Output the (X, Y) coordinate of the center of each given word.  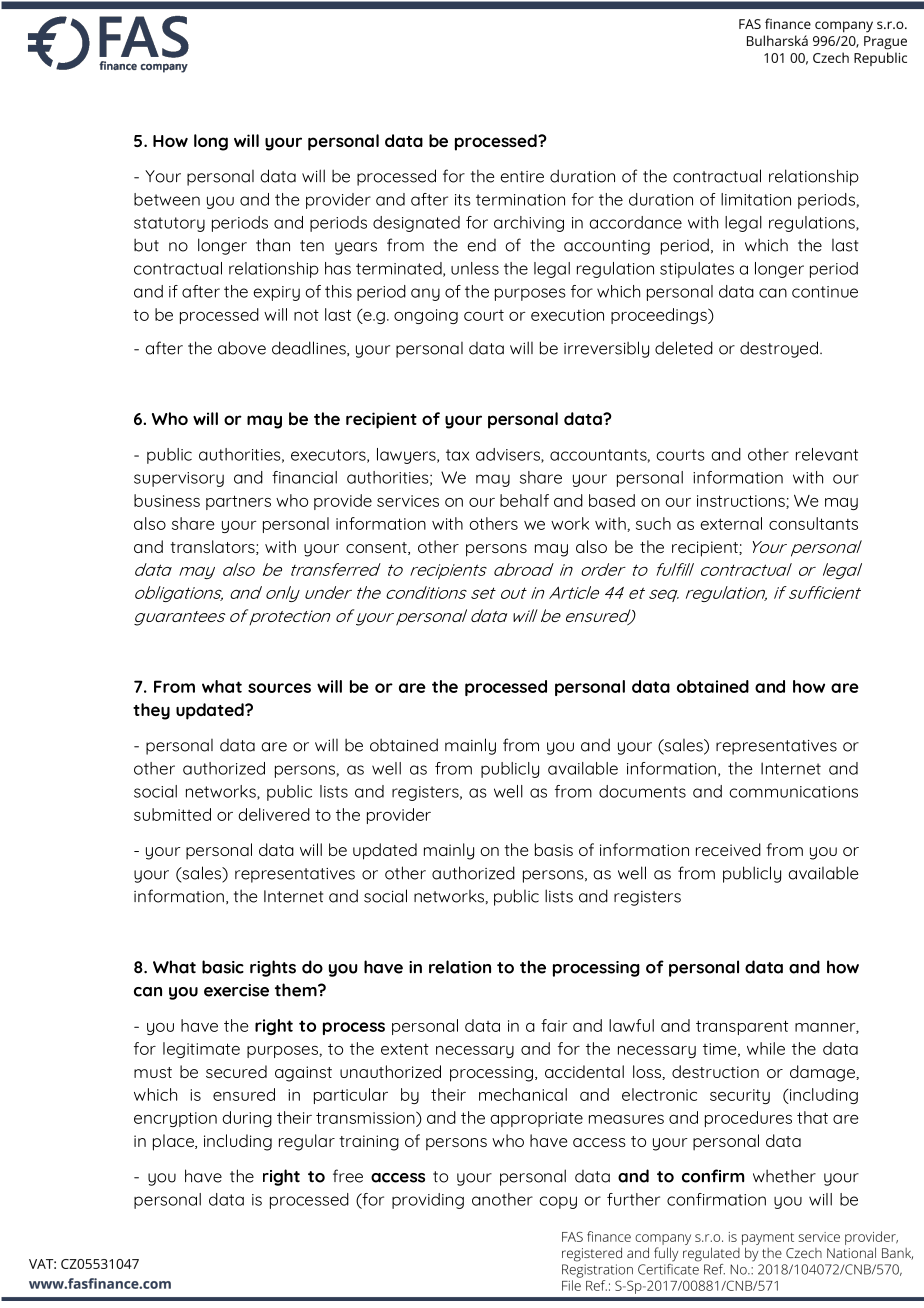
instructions (742, 502)
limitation (756, 199)
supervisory (179, 479)
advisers (509, 455)
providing (428, 1201)
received (728, 849)
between (167, 199)
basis (554, 849)
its (463, 200)
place (174, 1142)
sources (279, 688)
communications (793, 792)
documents (642, 791)
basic (223, 967)
